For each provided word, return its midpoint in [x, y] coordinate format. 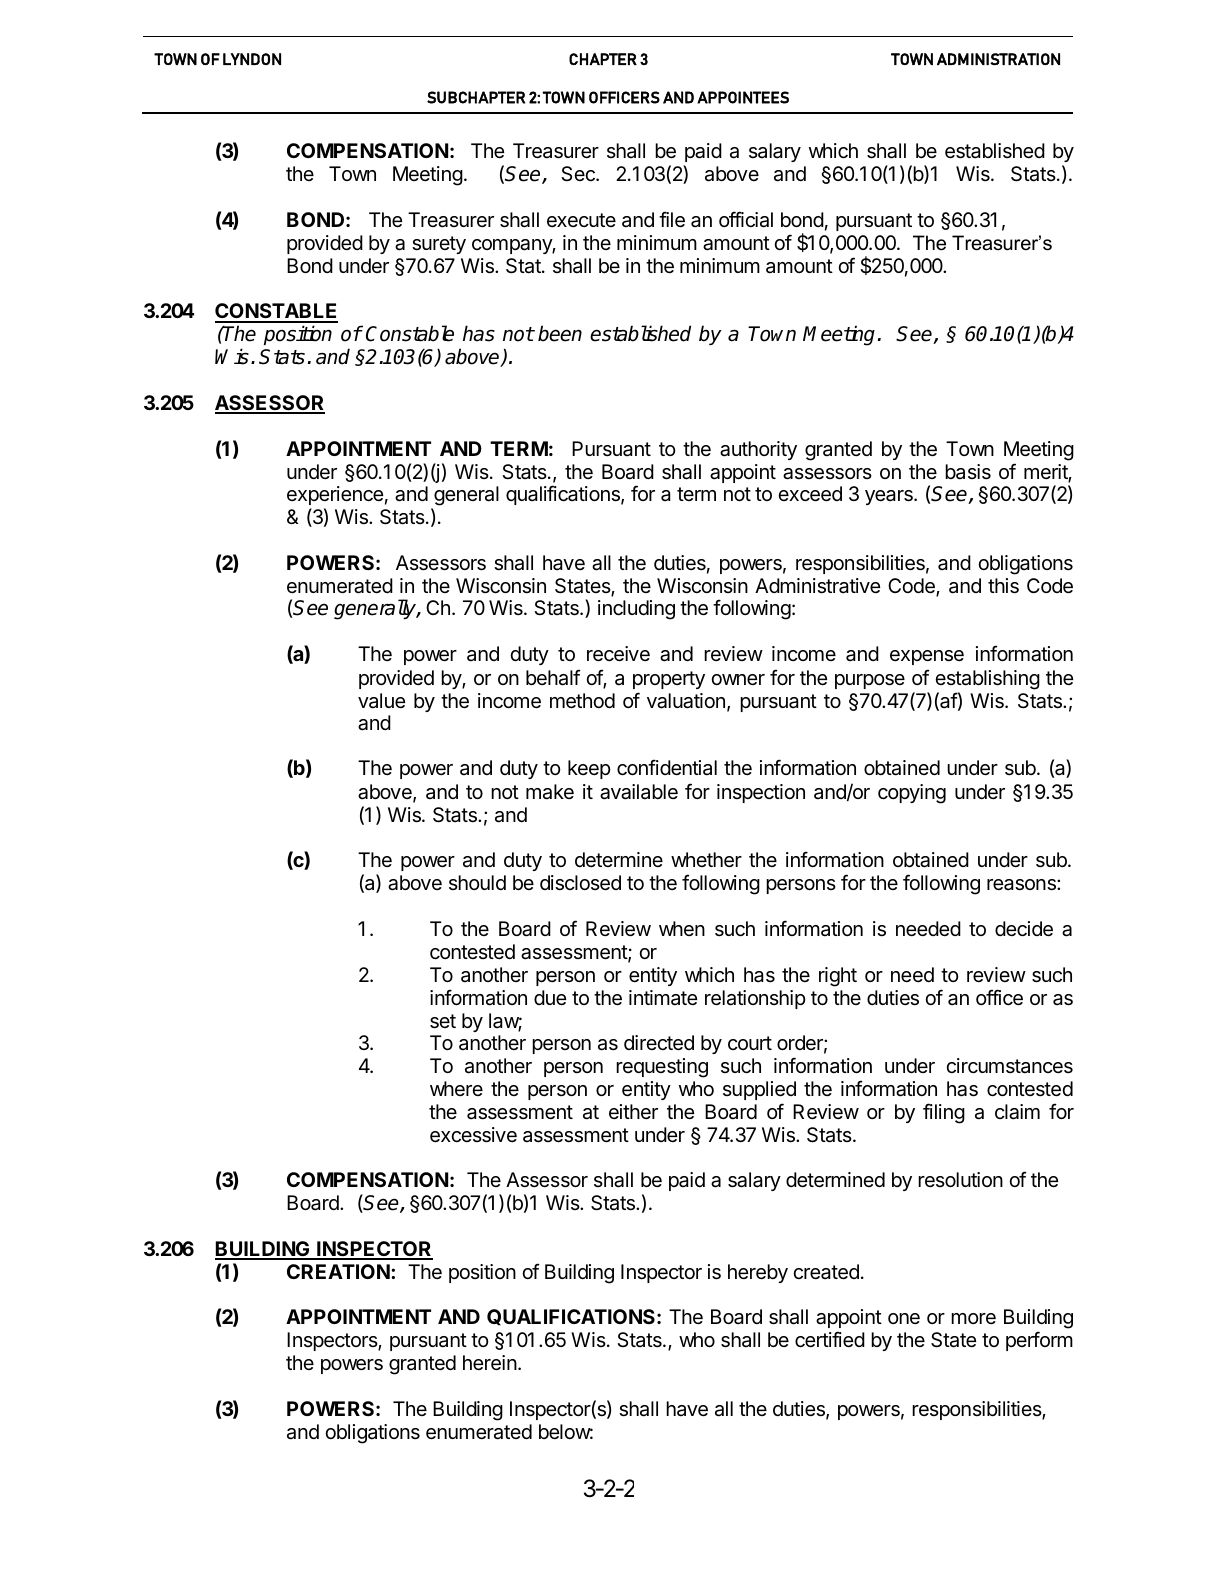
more [973, 1318]
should [477, 882]
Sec [579, 173]
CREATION [338, 1271]
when [682, 928]
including [636, 610]
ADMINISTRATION [998, 59]
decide [1024, 929]
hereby [758, 1273]
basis [968, 472]
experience [335, 497]
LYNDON [252, 59]
